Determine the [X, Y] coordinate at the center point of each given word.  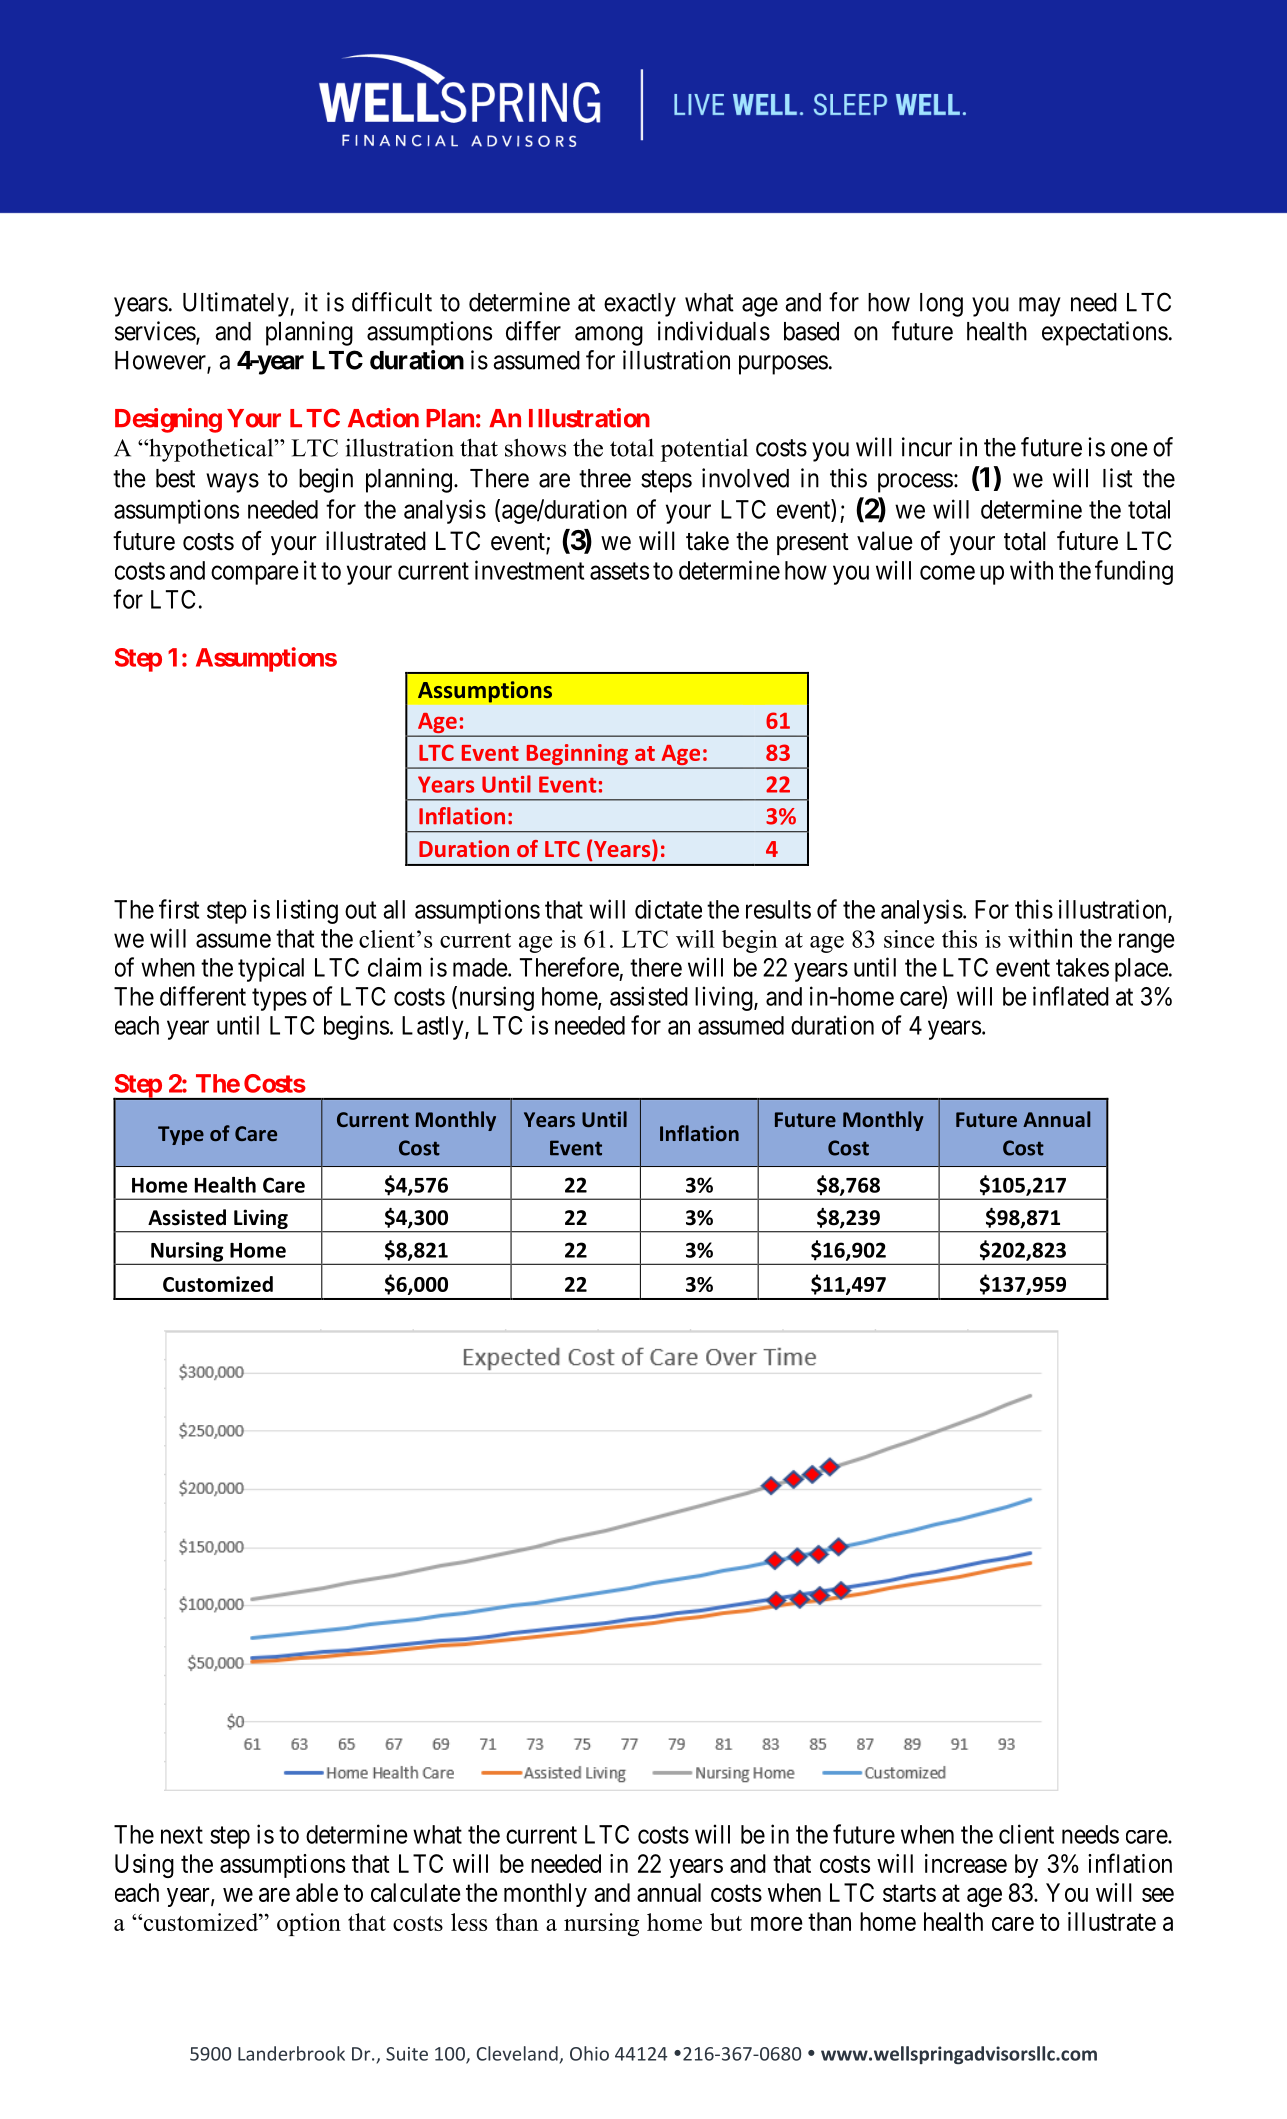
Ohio [589, 2053]
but [726, 1922]
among [609, 336]
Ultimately [237, 304]
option [309, 1924]
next [182, 1835]
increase [966, 1863]
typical [271, 969]
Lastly [434, 1028]
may [1040, 307]
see [1158, 1895]
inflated [1071, 996]
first [179, 909]
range [1147, 943]
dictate [668, 909]
